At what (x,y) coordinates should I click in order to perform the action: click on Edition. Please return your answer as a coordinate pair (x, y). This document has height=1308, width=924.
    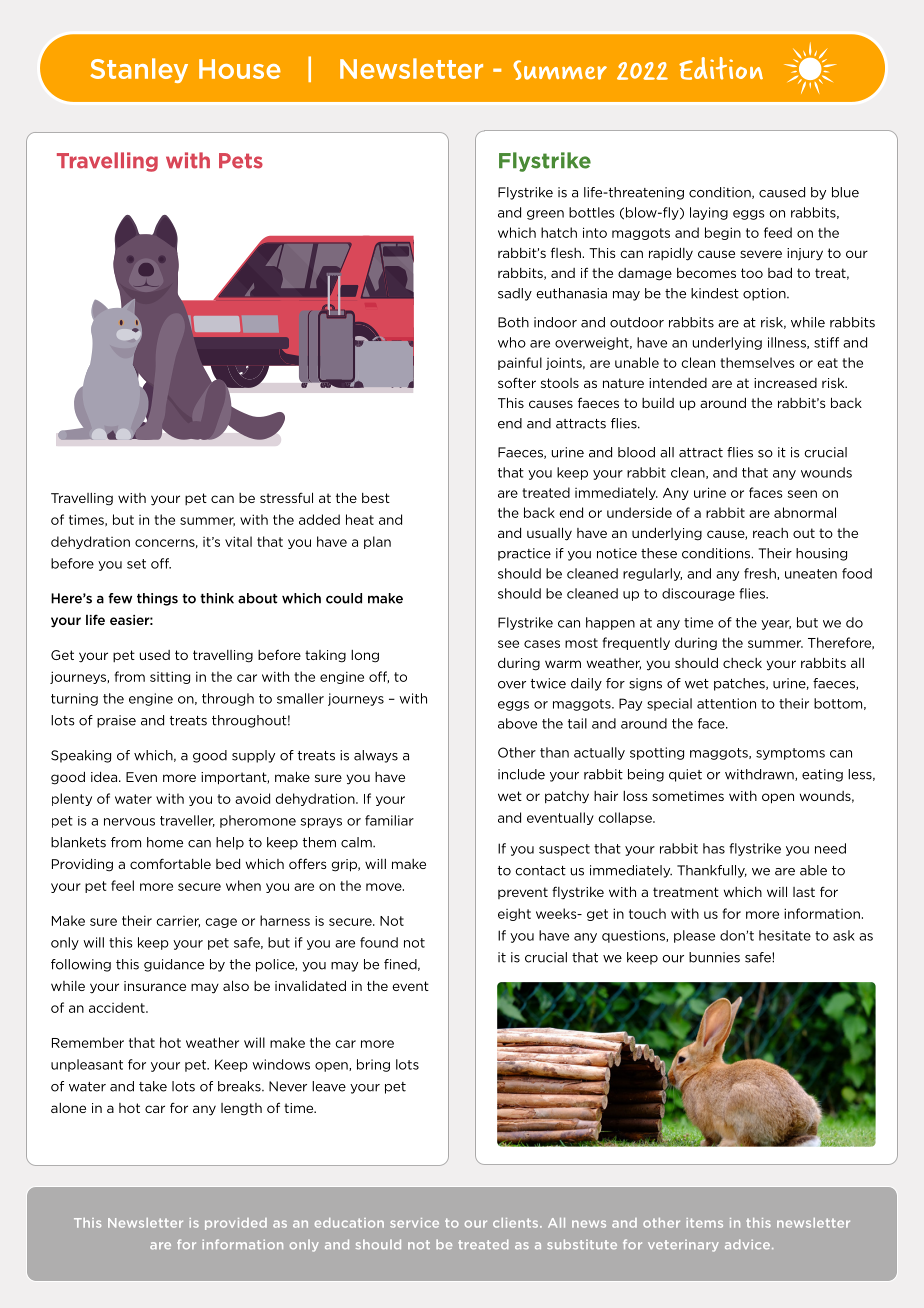
    Looking at the image, I should click on (721, 68).
